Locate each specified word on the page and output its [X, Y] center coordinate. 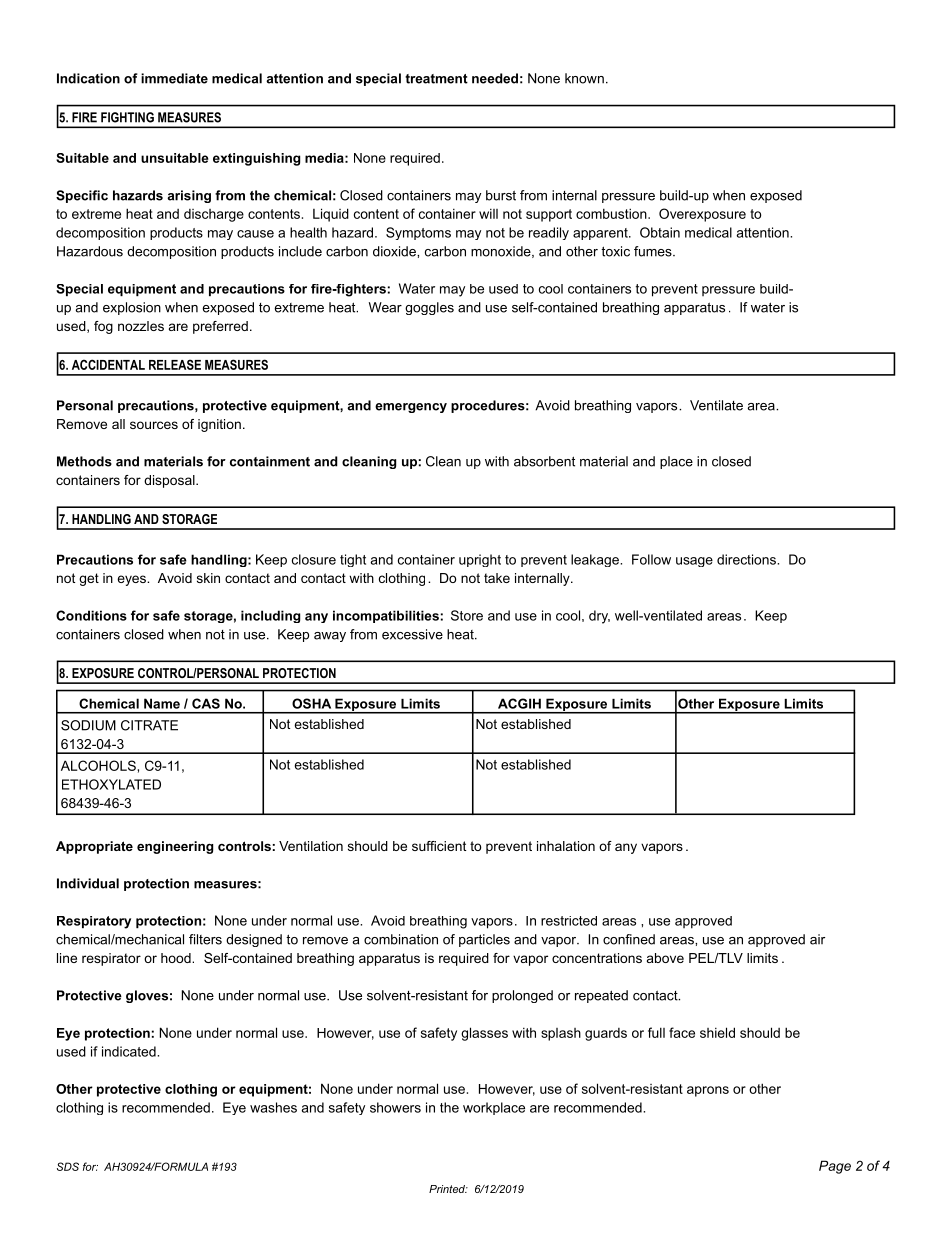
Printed [448, 1189]
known [584, 78]
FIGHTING [127, 117]
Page [835, 1167]
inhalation [566, 846]
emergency [411, 408]
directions [747, 559]
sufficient [439, 846]
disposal [170, 481]
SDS [68, 1166]
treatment [436, 79]
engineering [175, 847]
